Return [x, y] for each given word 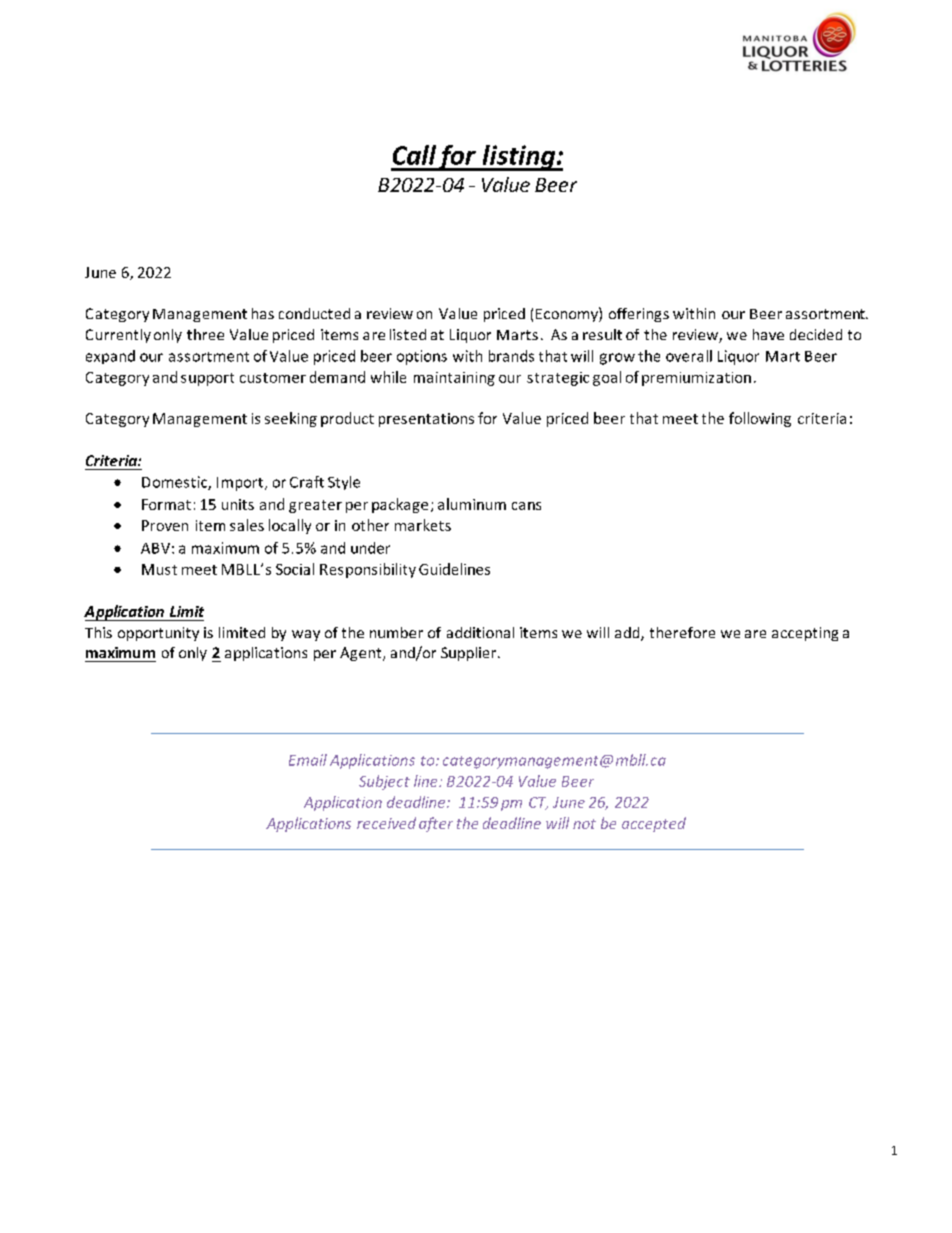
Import [241, 484]
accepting [805, 634]
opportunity [158, 634]
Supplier [470, 654]
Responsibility [368, 570]
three [205, 334]
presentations [426, 420]
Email [308, 760]
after [436, 824]
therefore [682, 632]
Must [159, 569]
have [768, 334]
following [760, 419]
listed [408, 334]
